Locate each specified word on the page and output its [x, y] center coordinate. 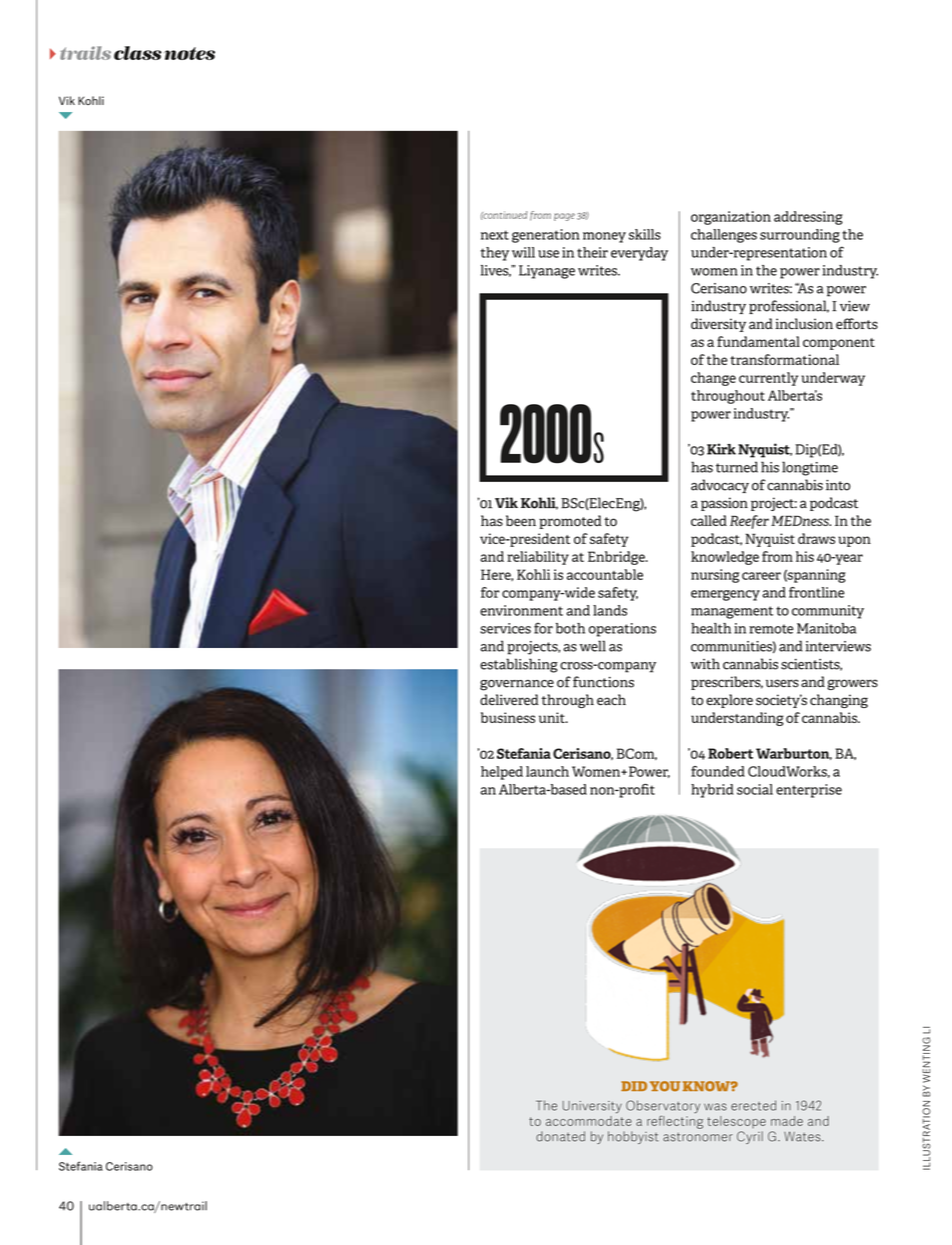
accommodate [589, 1119]
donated [560, 1136]
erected [753, 1105]
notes [189, 53]
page [564, 217]
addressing [808, 218]
